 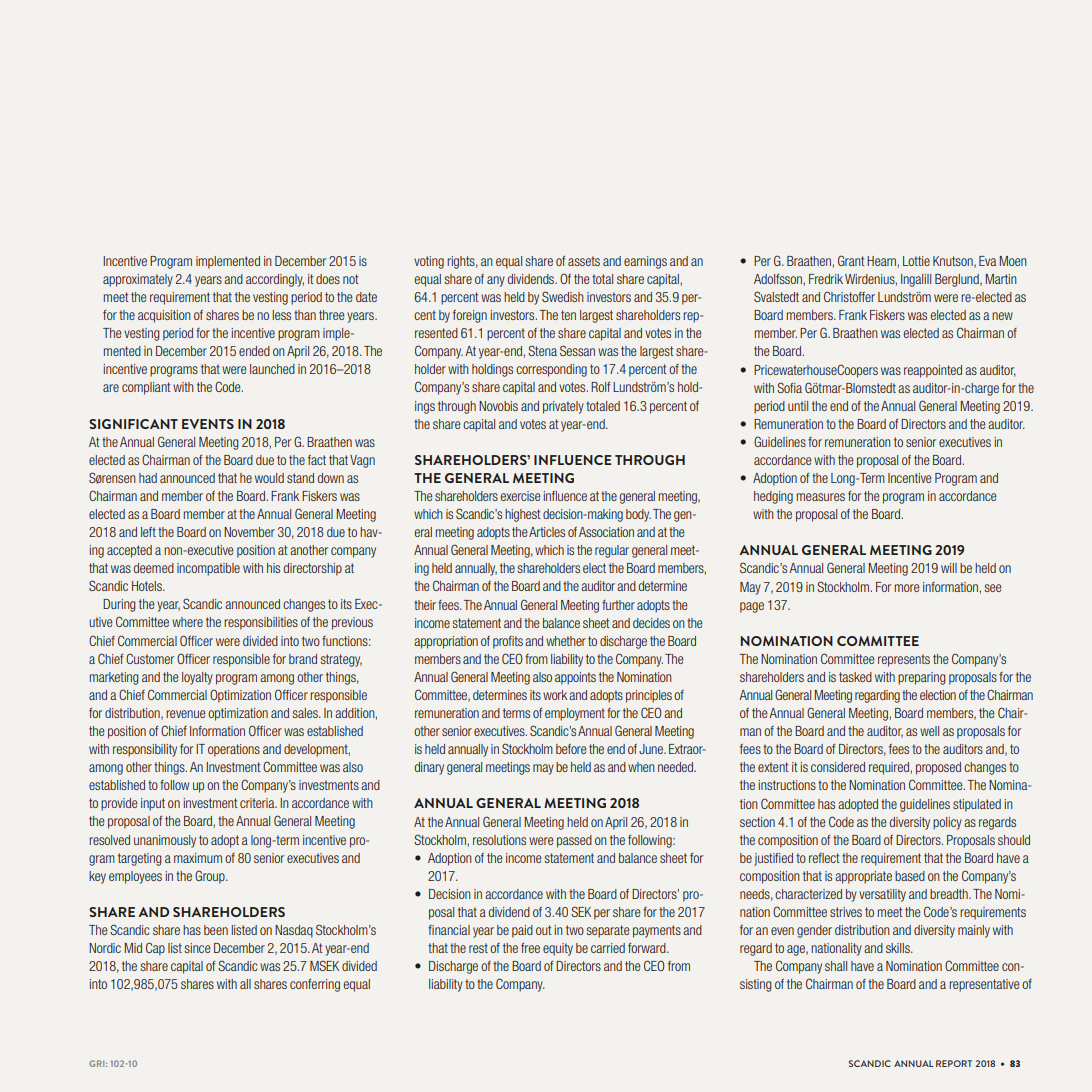 I want to click on equity, so click(x=558, y=949).
